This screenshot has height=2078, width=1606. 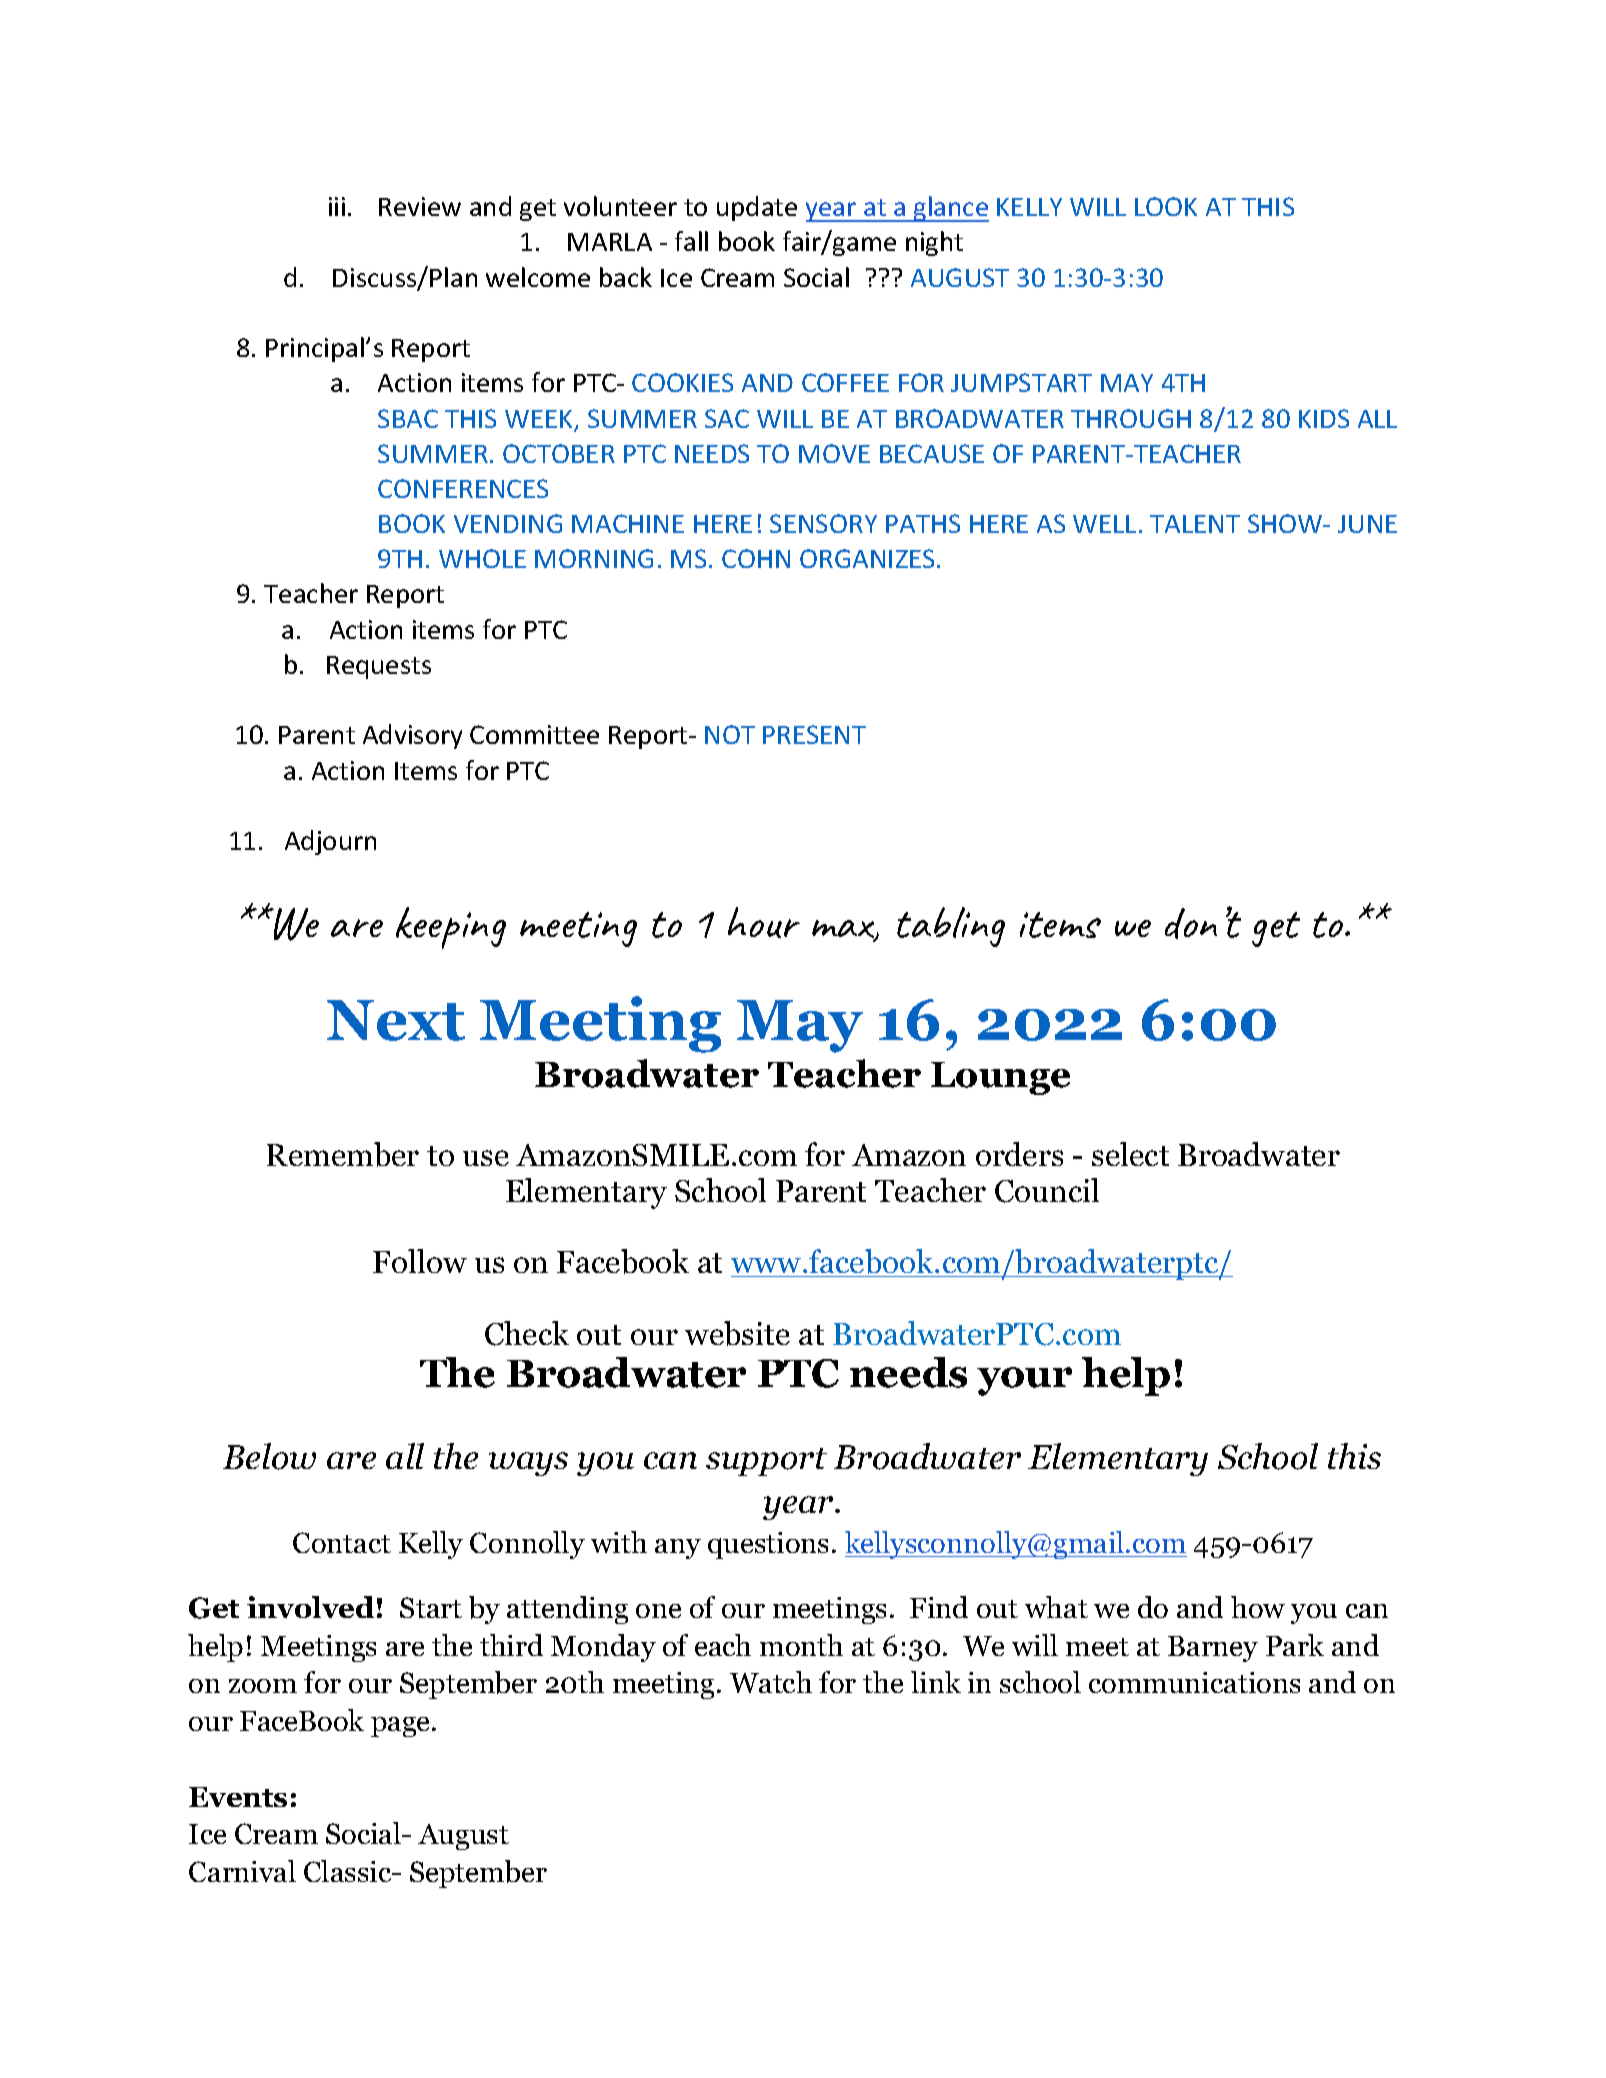 What do you see at coordinates (737, 1333) in the screenshot?
I see `website` at bounding box center [737, 1333].
